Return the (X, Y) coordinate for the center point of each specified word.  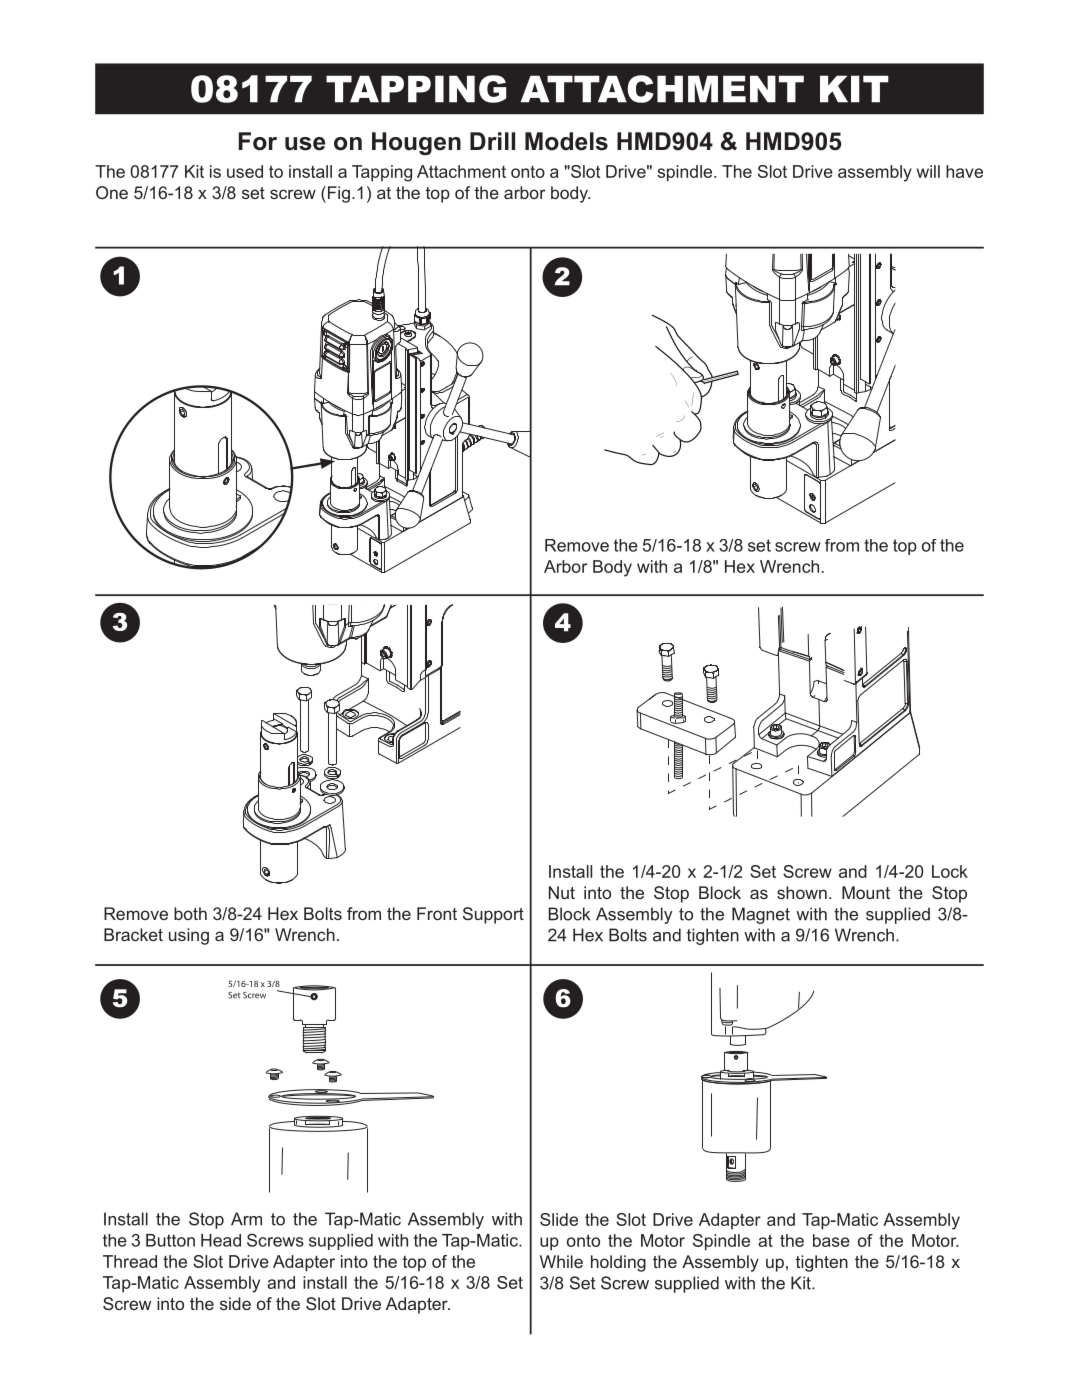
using (189, 936)
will (928, 171)
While (561, 1261)
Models (566, 141)
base (831, 1240)
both (190, 913)
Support (493, 915)
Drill (492, 141)
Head (221, 1240)
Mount (866, 892)
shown (802, 892)
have (964, 171)
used (245, 171)
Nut (562, 892)
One (112, 192)
